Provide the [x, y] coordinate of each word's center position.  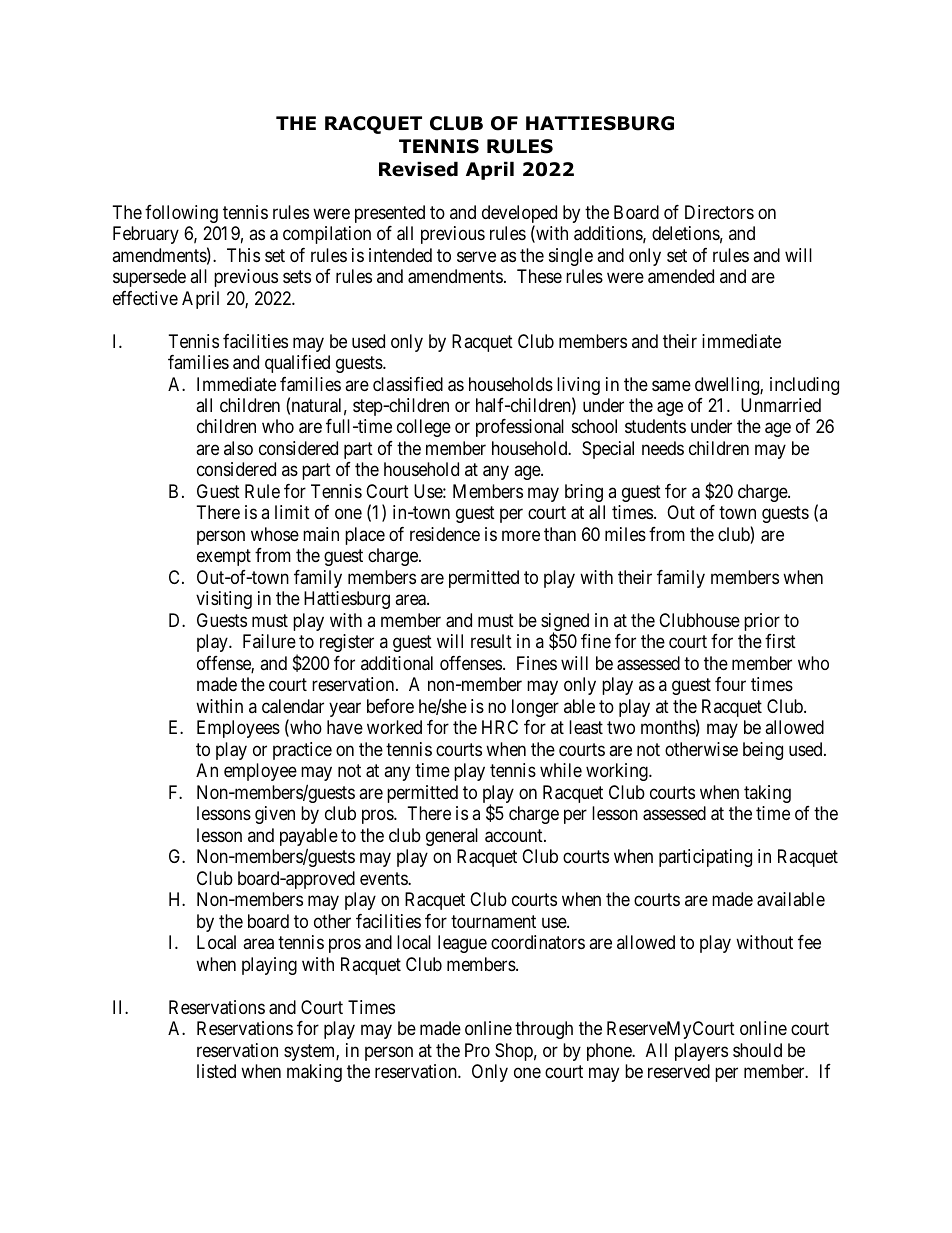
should [757, 1050]
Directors [719, 212]
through [544, 1030]
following [181, 214]
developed [519, 215]
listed [216, 1071]
